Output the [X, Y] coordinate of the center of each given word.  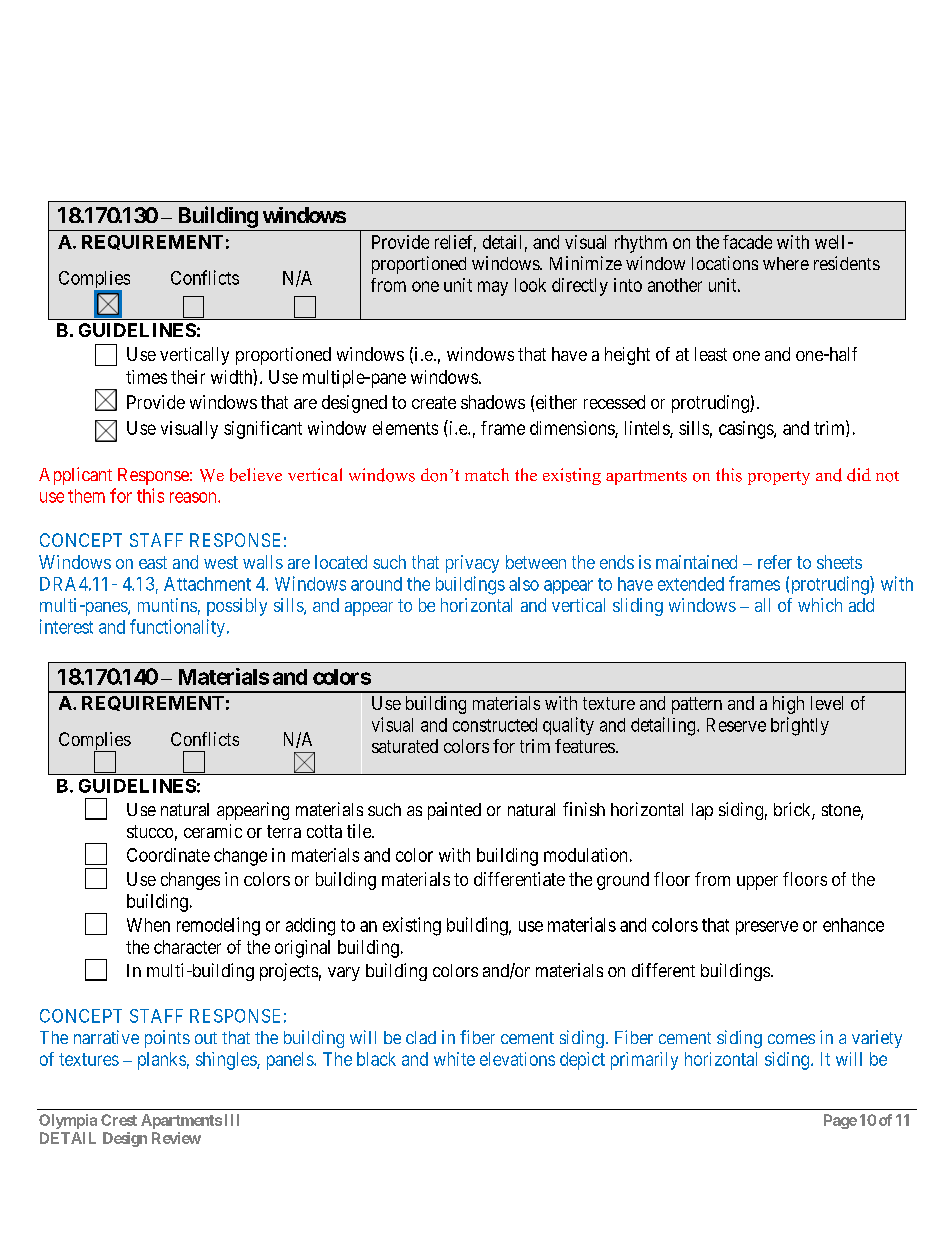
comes [791, 1039]
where [786, 263]
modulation [585, 855]
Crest [119, 1120]
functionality [177, 628]
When [148, 925]
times [146, 377]
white [454, 1059]
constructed [495, 725]
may [493, 288]
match [487, 474]
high [788, 705]
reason [194, 497]
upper [757, 883]
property [779, 478]
